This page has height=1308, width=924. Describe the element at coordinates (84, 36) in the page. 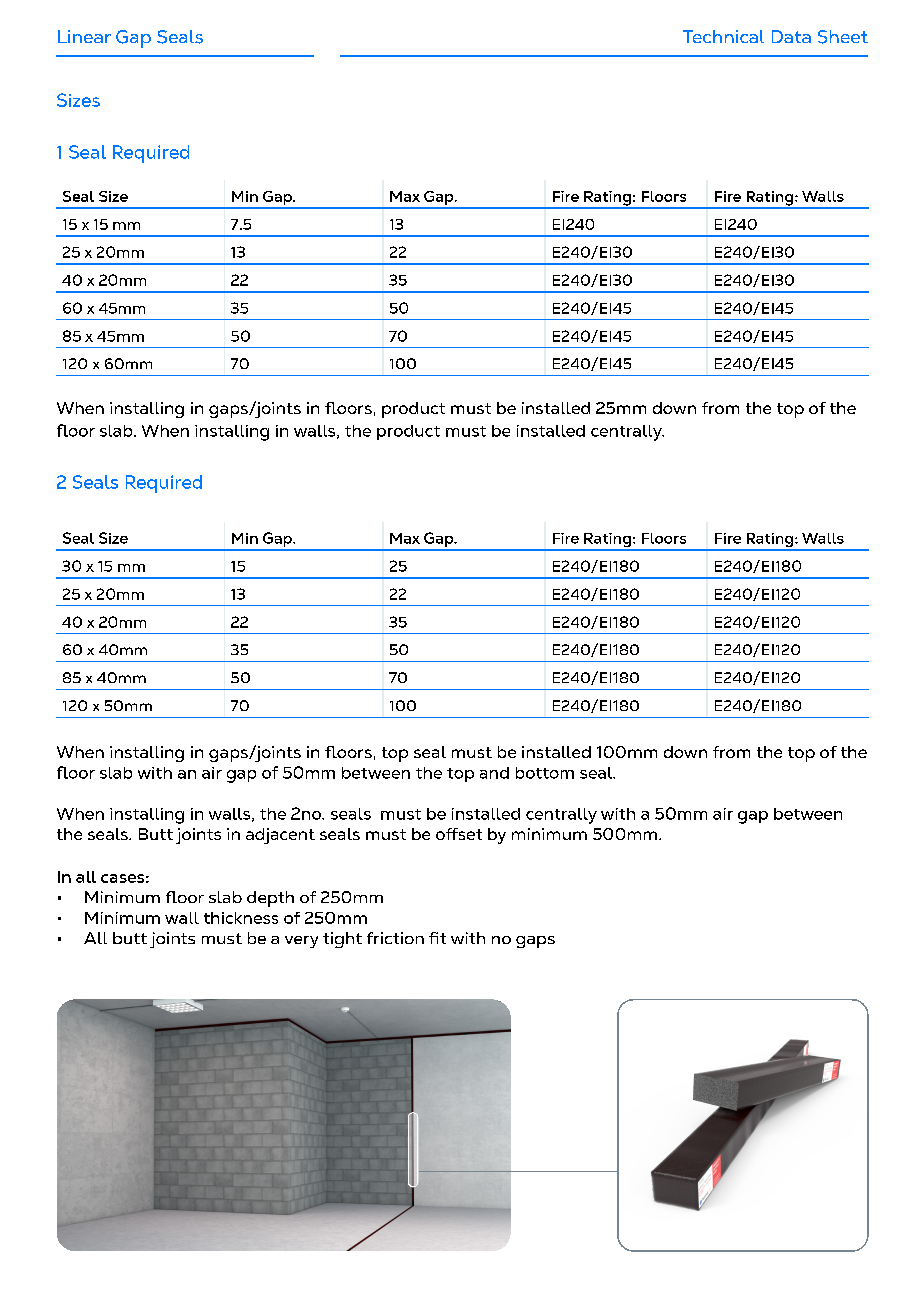

I see `Linear` at that location.
